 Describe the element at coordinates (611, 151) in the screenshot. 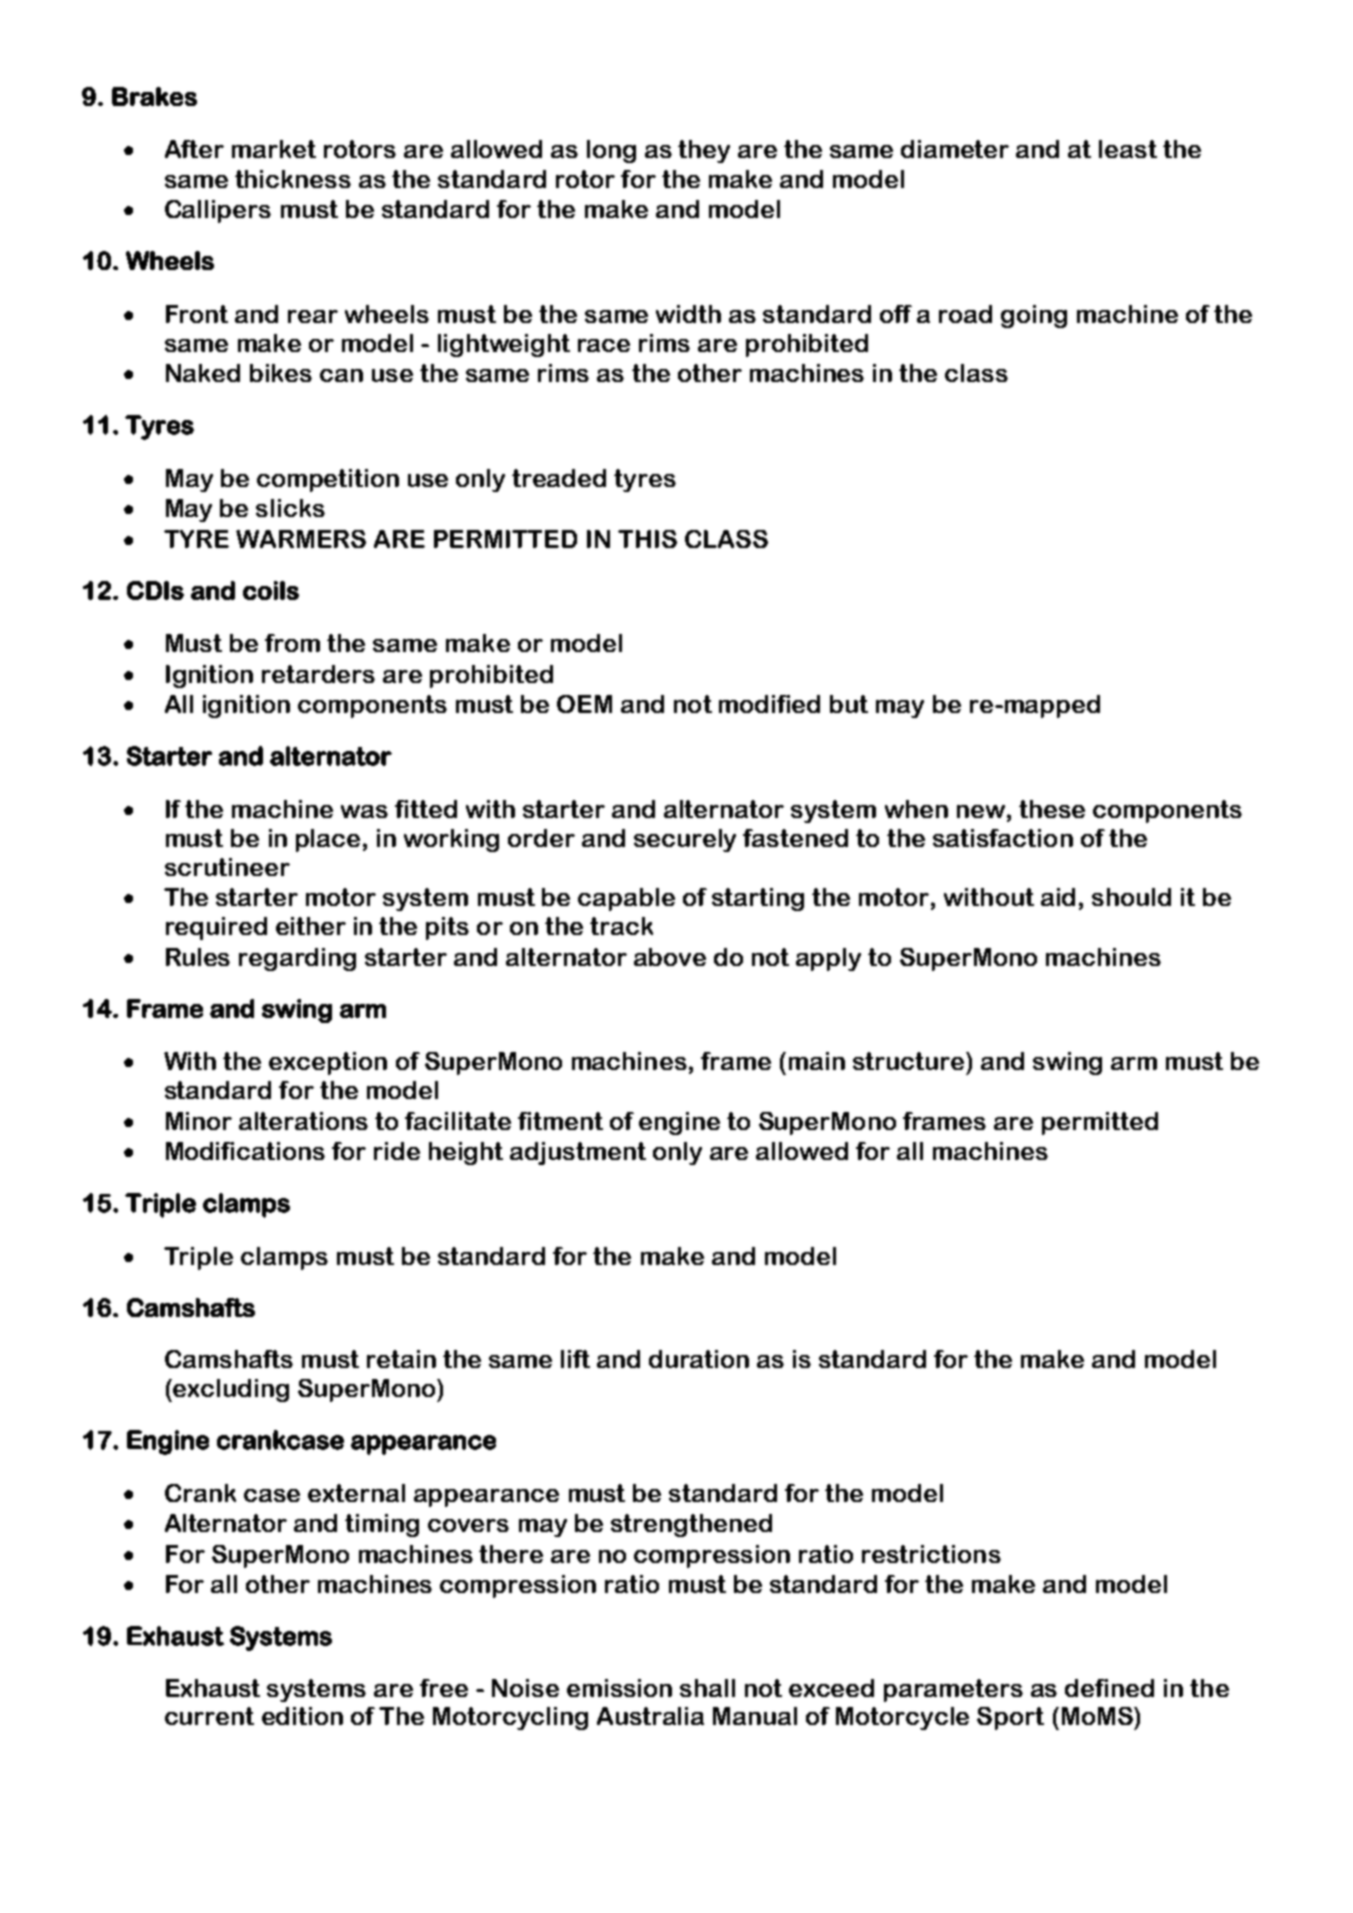

I see `long` at that location.
